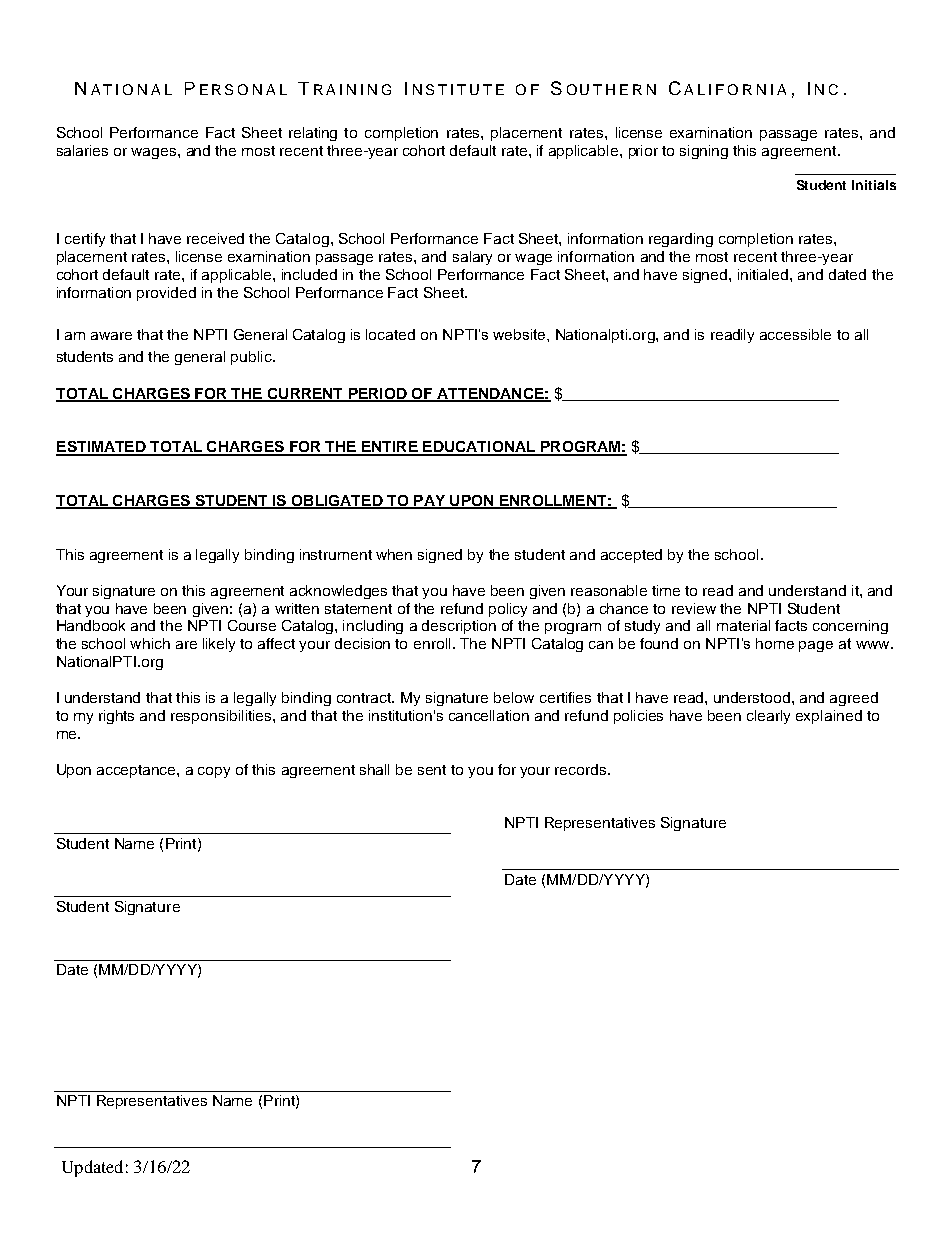 This screenshot has width=952, height=1233. Describe the element at coordinates (489, 715) in the screenshot. I see `cancellation` at that location.
